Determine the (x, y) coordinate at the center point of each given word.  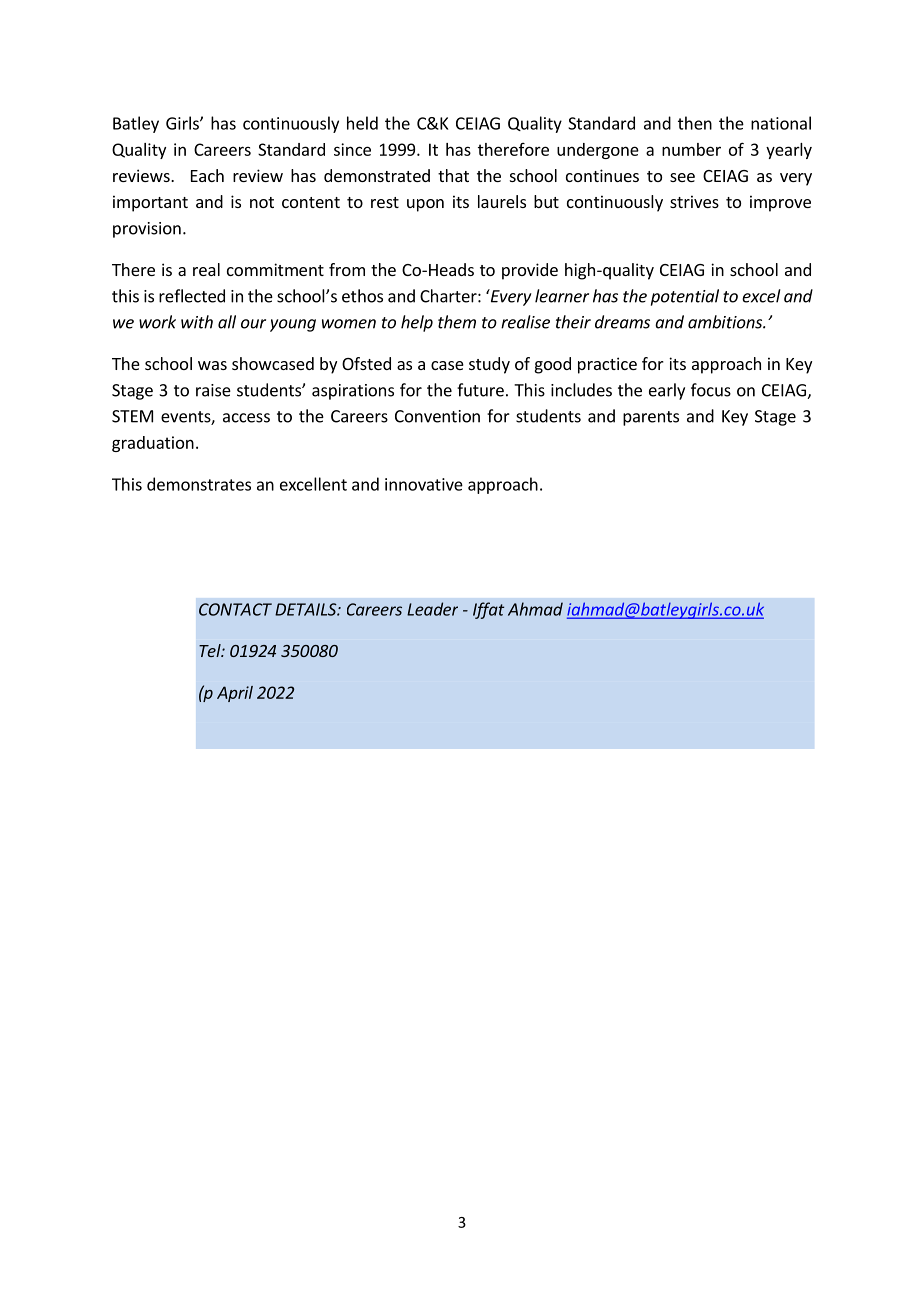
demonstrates (199, 484)
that (453, 175)
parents (651, 418)
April (235, 694)
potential (685, 297)
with (197, 322)
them (457, 322)
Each (207, 175)
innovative (424, 484)
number (691, 149)
